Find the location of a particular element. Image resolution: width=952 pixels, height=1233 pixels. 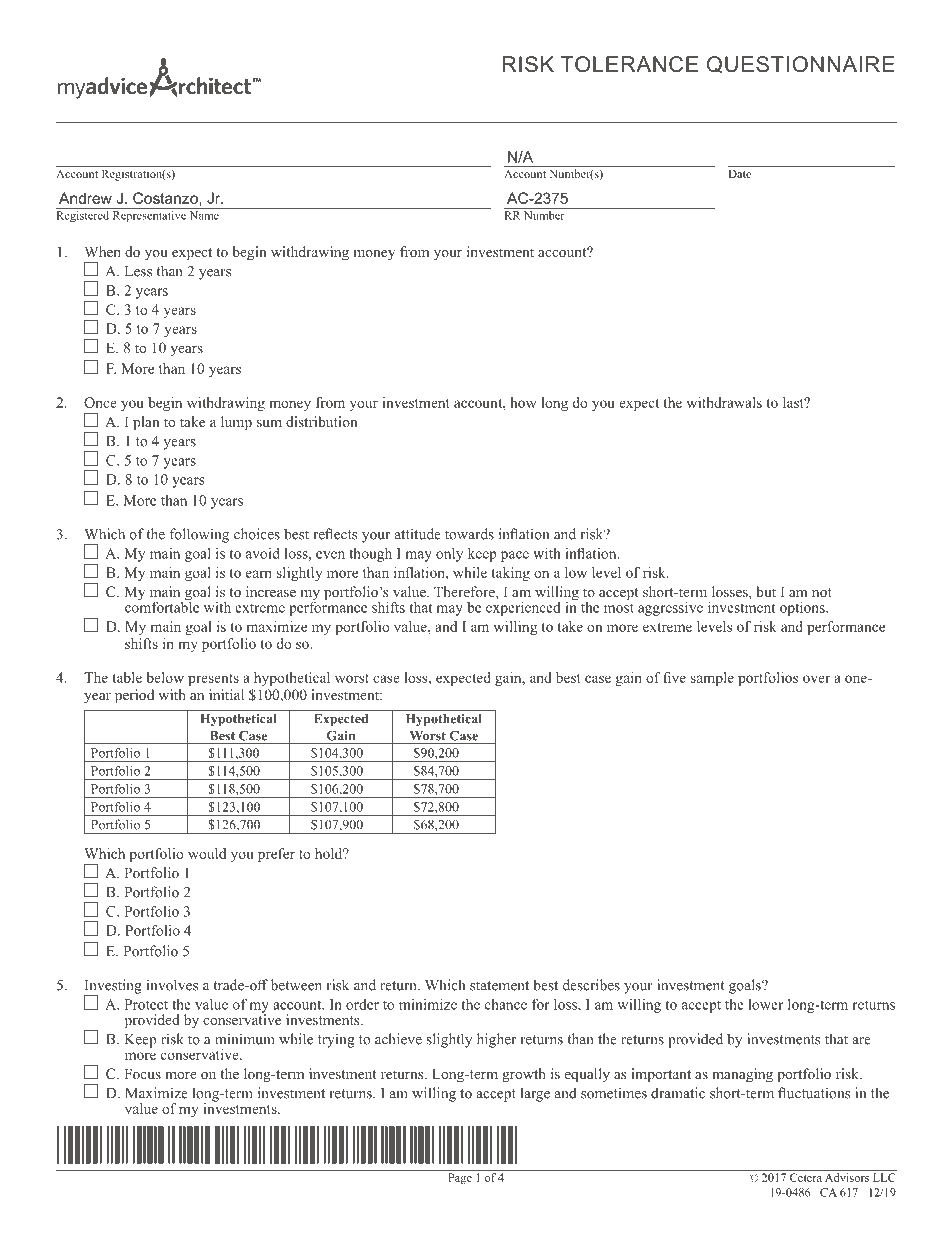

QUESTIONNAIRE is located at coordinates (801, 64).
